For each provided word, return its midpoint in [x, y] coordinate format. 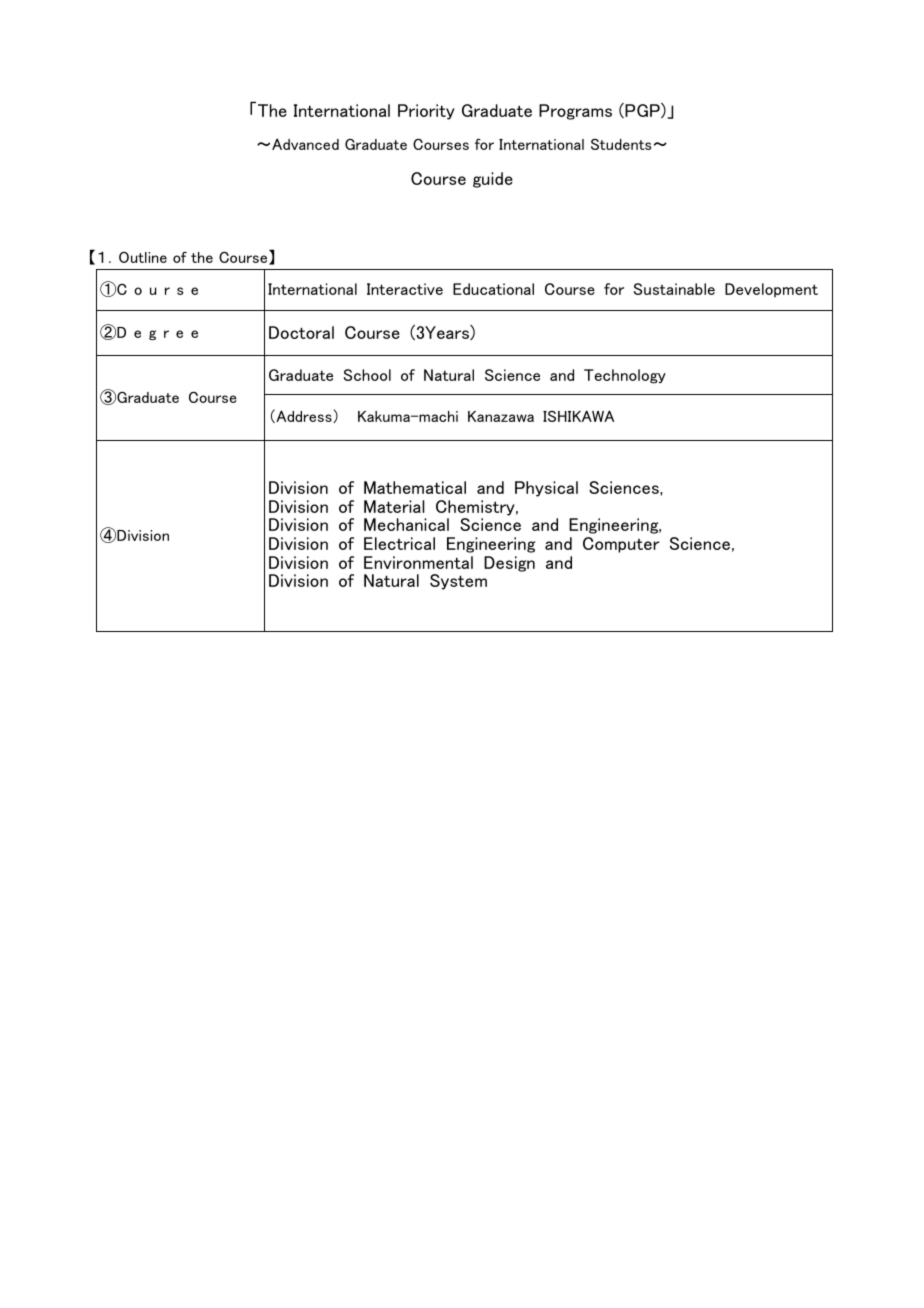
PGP [642, 110]
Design [509, 564]
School [367, 375]
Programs [575, 112]
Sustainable [674, 289]
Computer [621, 545]
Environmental [418, 562]
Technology [625, 376]
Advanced [305, 144]
